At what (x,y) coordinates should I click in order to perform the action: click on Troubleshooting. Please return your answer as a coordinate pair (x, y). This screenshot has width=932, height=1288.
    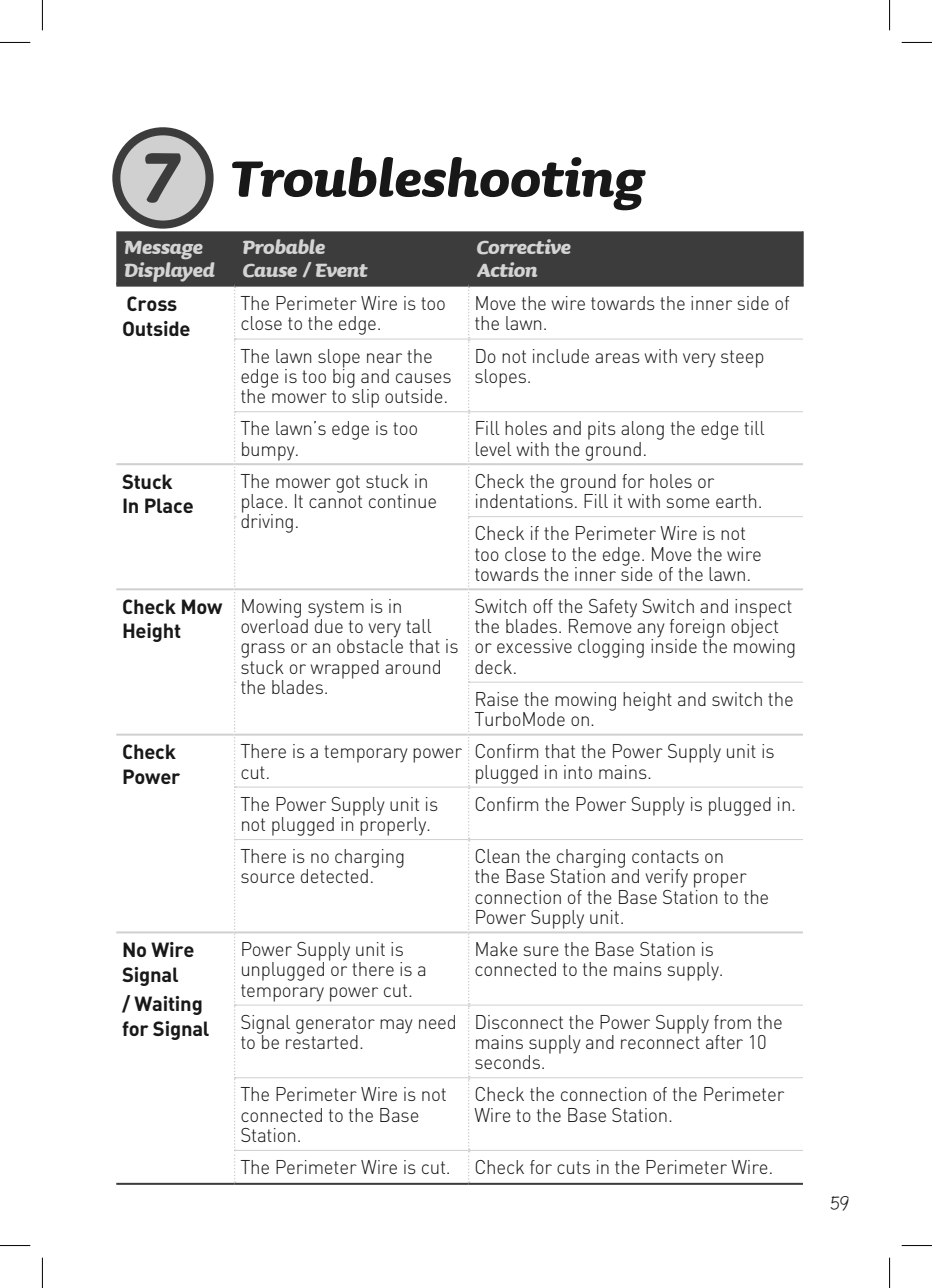
    Looking at the image, I should click on (439, 184).
